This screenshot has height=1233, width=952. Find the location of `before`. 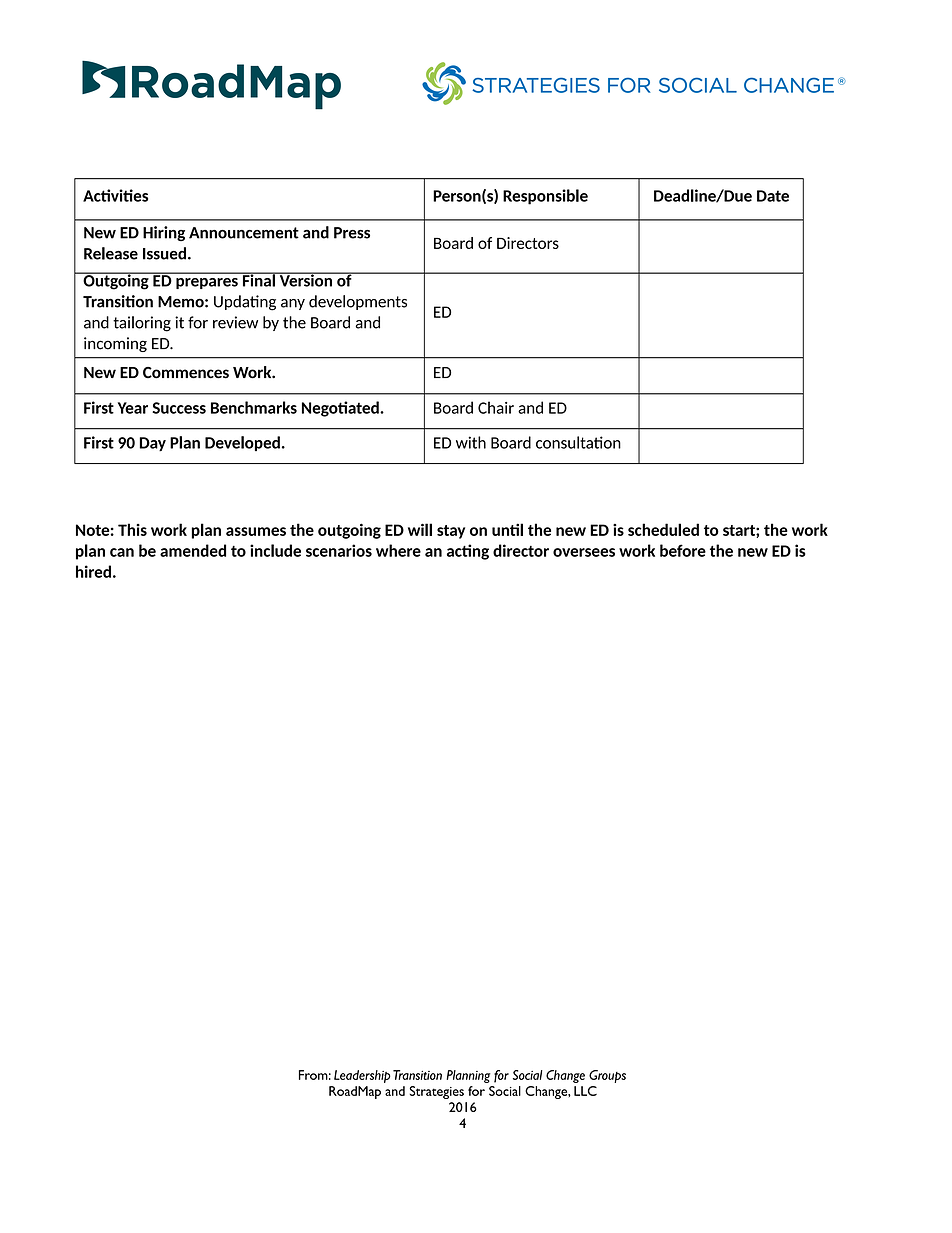

before is located at coordinates (683, 550).
